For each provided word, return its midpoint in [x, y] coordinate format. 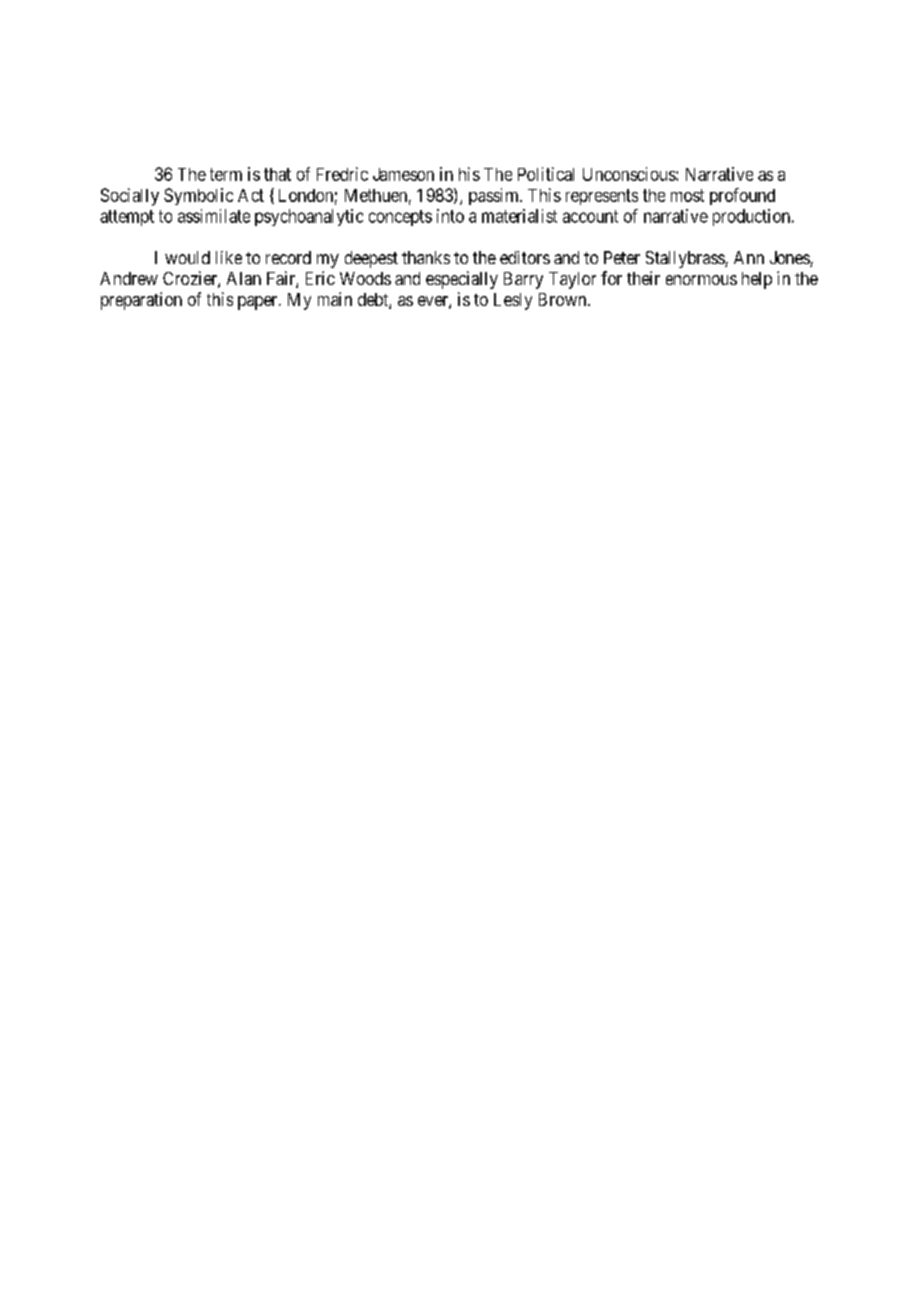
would [187, 257]
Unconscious [630, 174]
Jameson [403, 174]
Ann [749, 257]
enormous [701, 280]
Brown [564, 299]
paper [259, 303]
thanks [426, 257]
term [226, 174]
